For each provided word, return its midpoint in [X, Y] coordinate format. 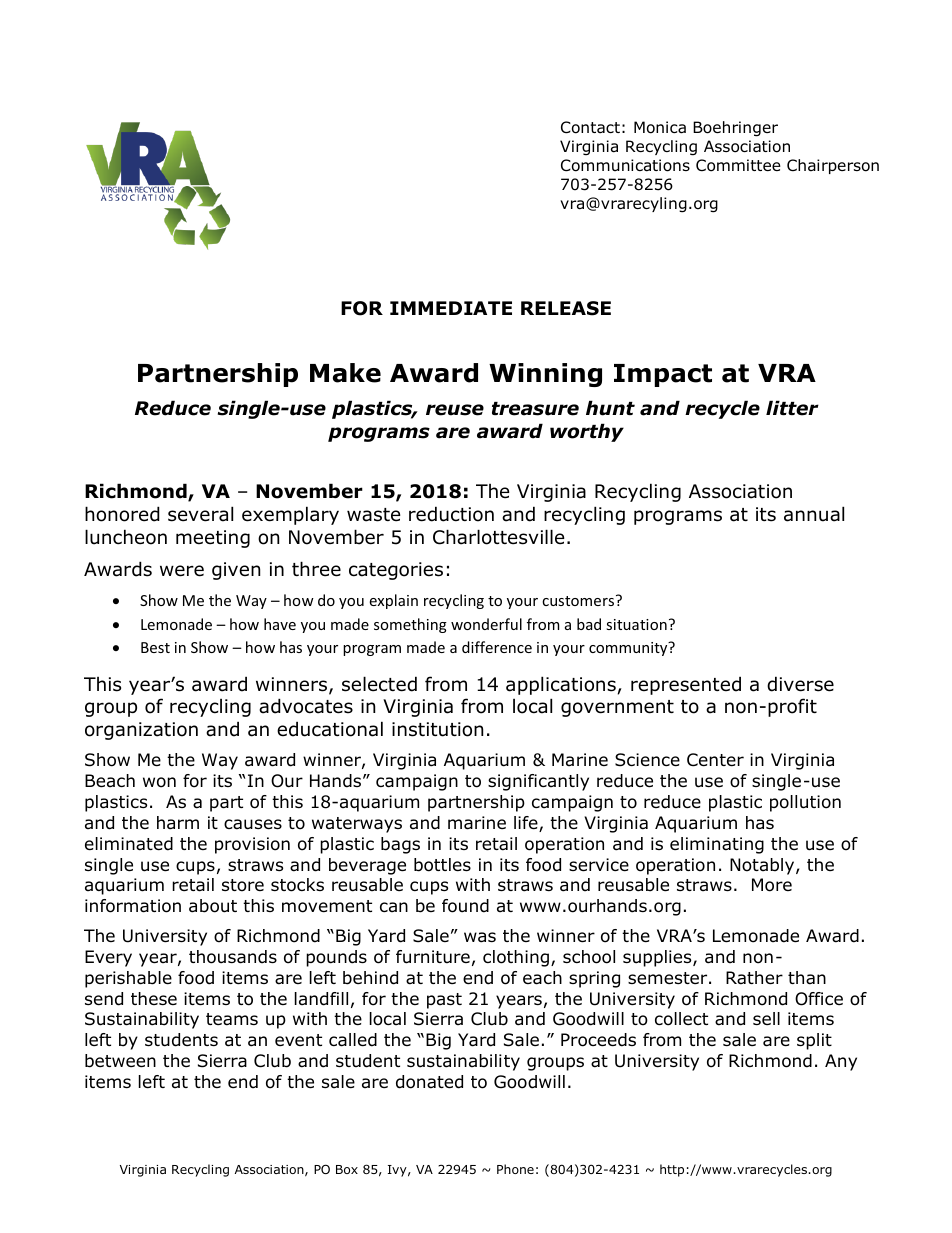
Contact [590, 127]
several [200, 514]
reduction [451, 514]
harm [178, 823]
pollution [805, 803]
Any [841, 1062]
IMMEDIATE [451, 308]
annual [814, 514]
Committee [738, 165]
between [120, 1061]
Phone [515, 1169]
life [527, 824]
